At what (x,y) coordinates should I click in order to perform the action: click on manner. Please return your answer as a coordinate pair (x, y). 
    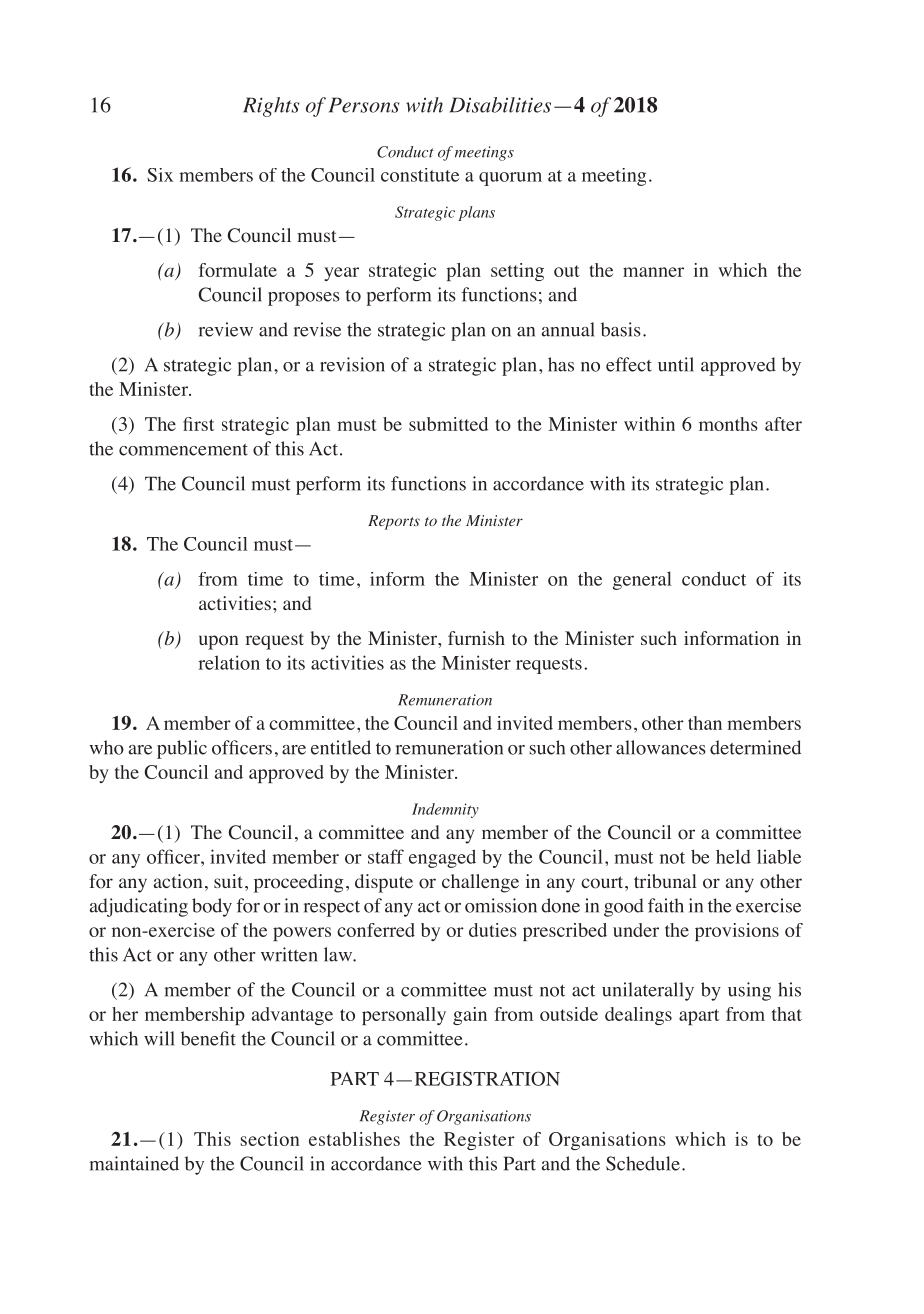
    Looking at the image, I should click on (653, 272).
